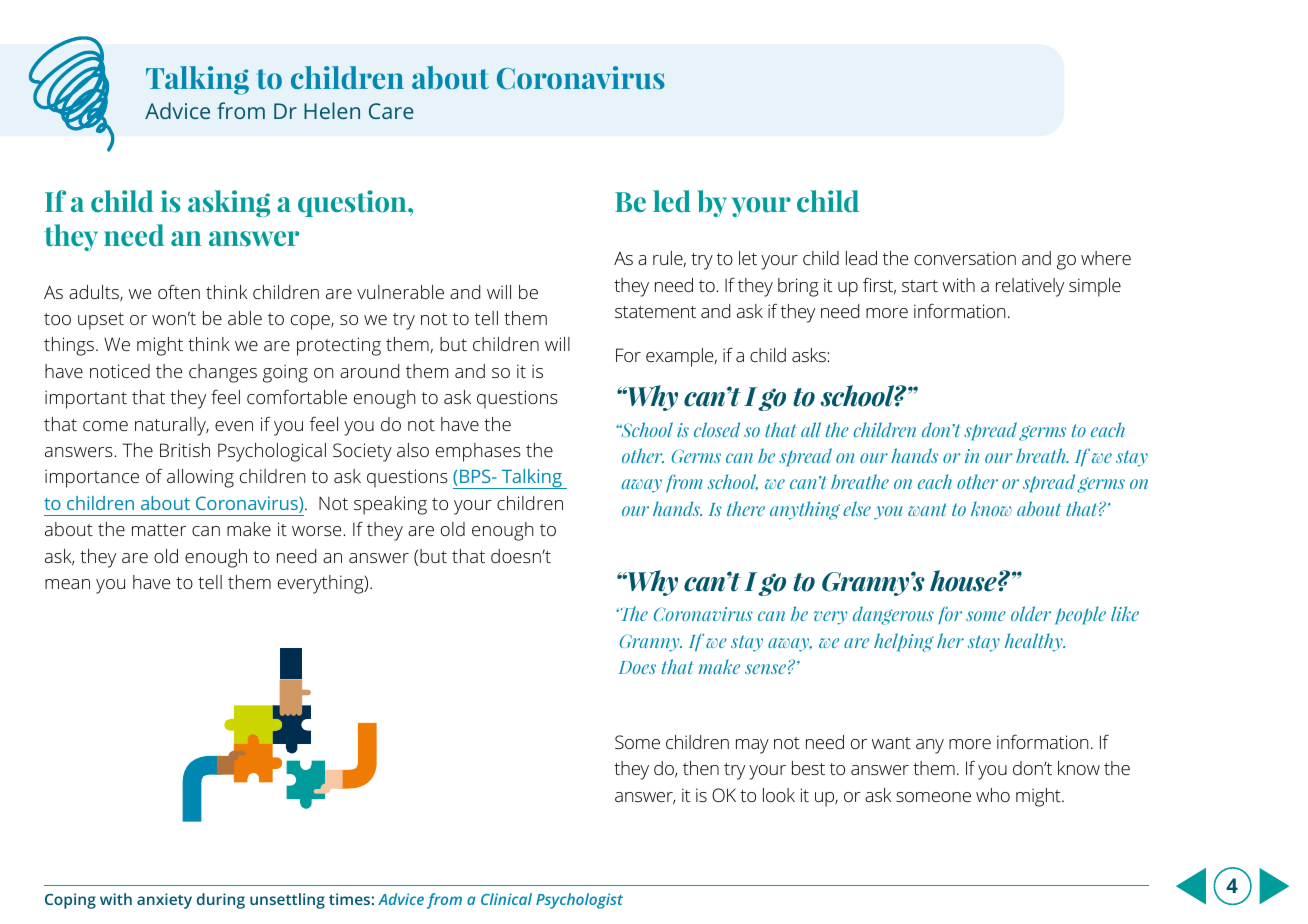 This screenshot has width=1308, height=924. I want to click on led, so click(672, 201).
